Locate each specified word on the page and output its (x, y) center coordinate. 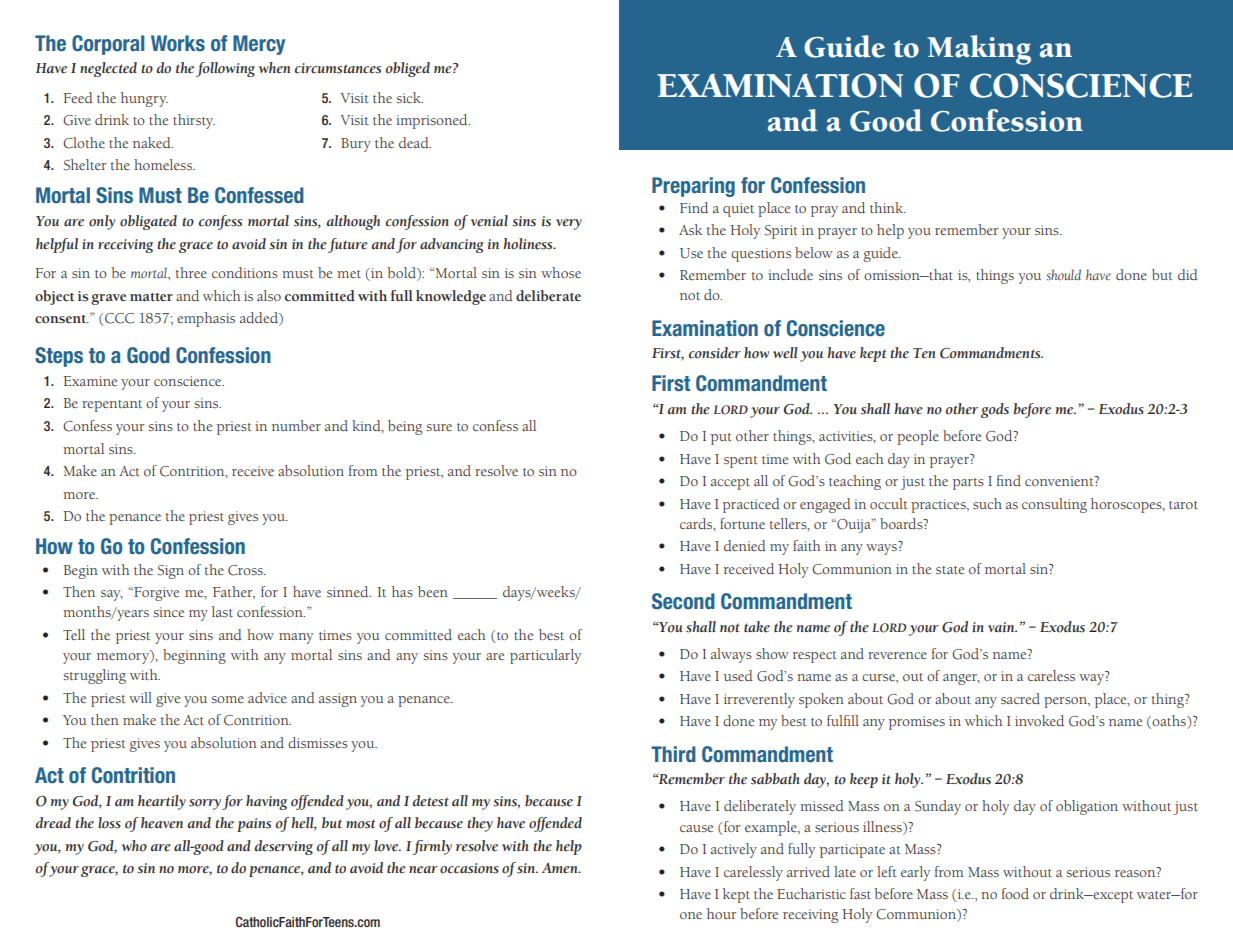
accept (730, 484)
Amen (561, 868)
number (296, 425)
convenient (1060, 481)
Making (979, 50)
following (225, 69)
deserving (284, 847)
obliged (408, 69)
